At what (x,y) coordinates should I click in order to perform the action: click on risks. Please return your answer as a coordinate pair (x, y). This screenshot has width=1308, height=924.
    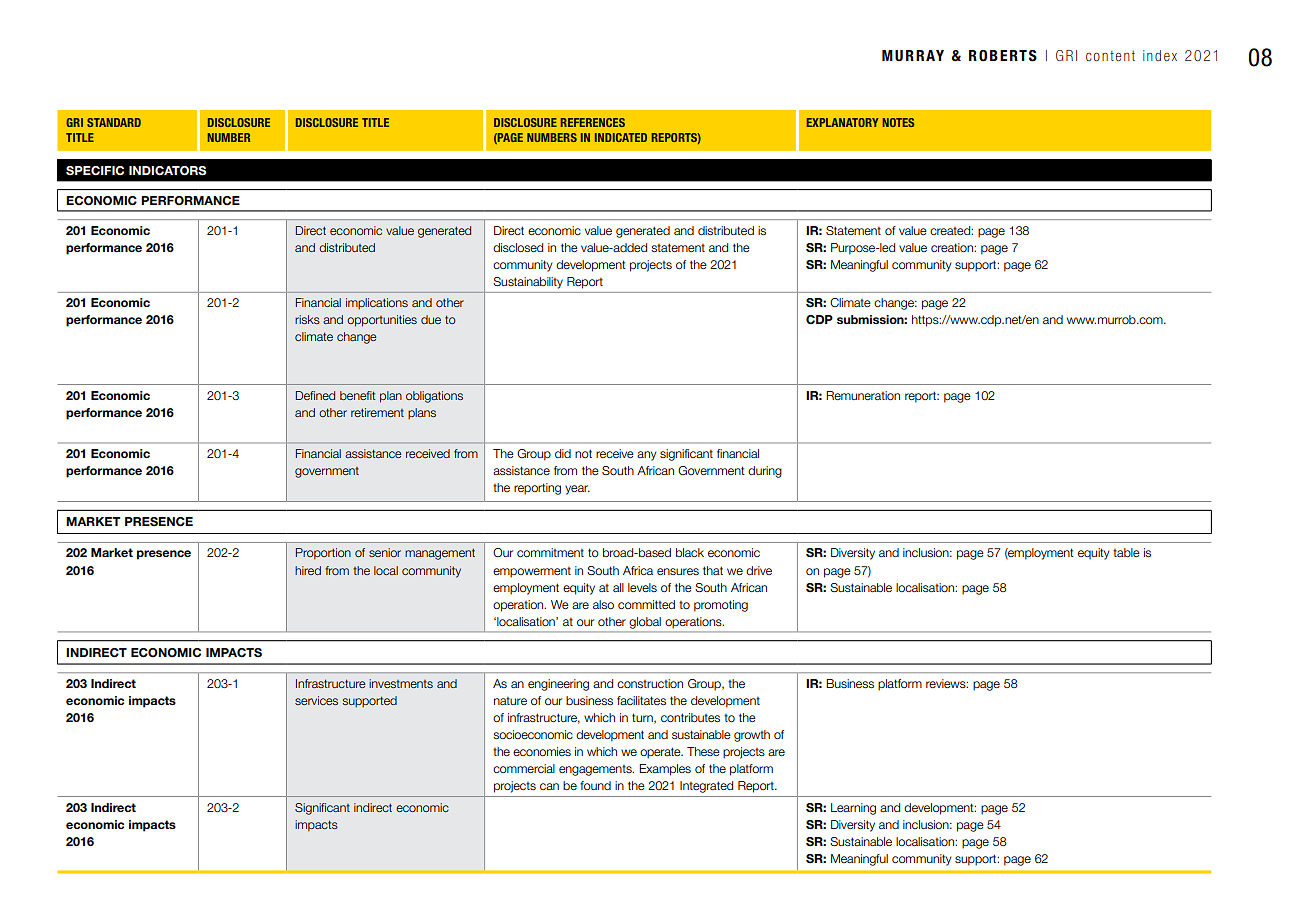
    Looking at the image, I should click on (307, 319).
